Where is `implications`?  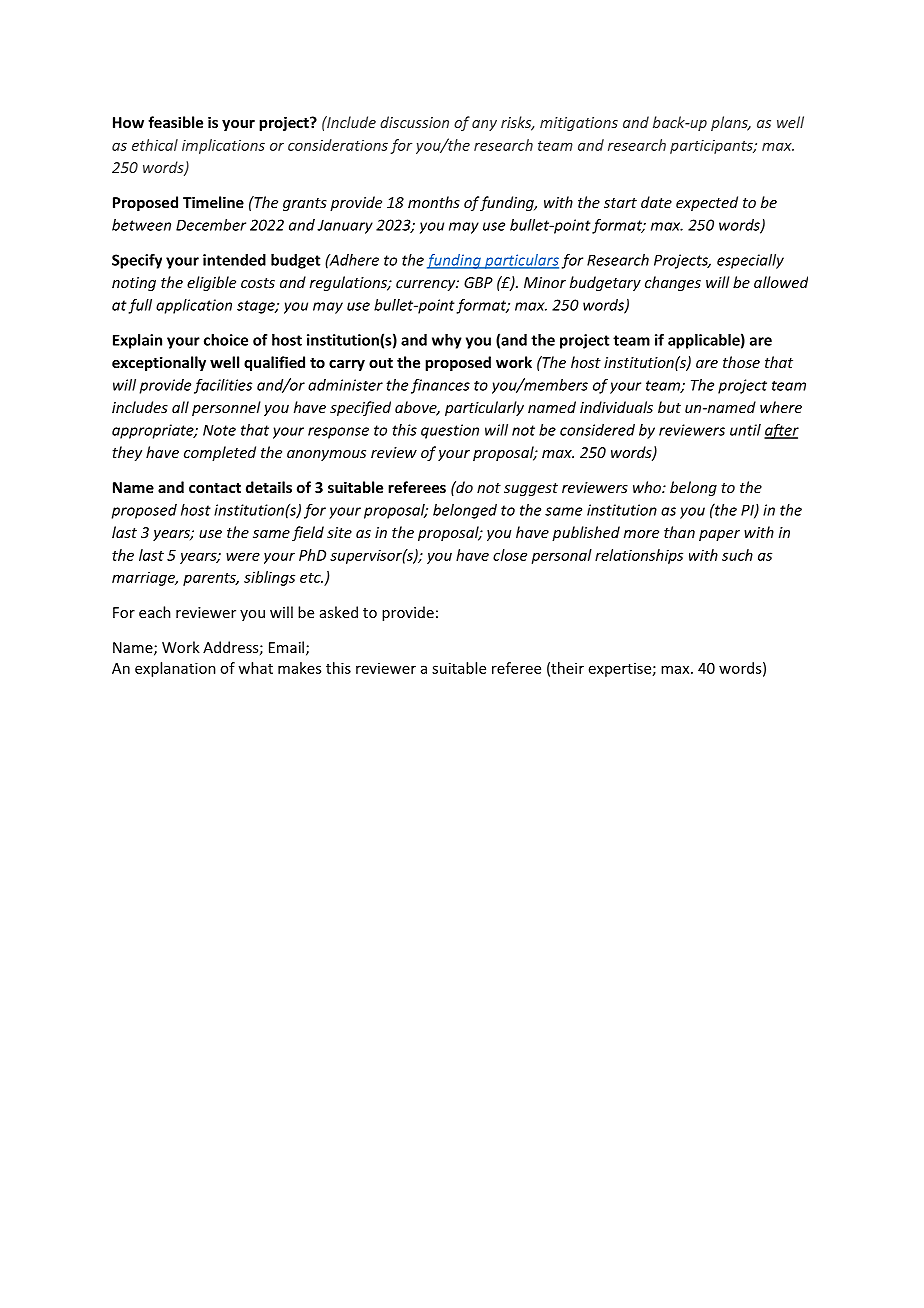 implications is located at coordinates (223, 146).
